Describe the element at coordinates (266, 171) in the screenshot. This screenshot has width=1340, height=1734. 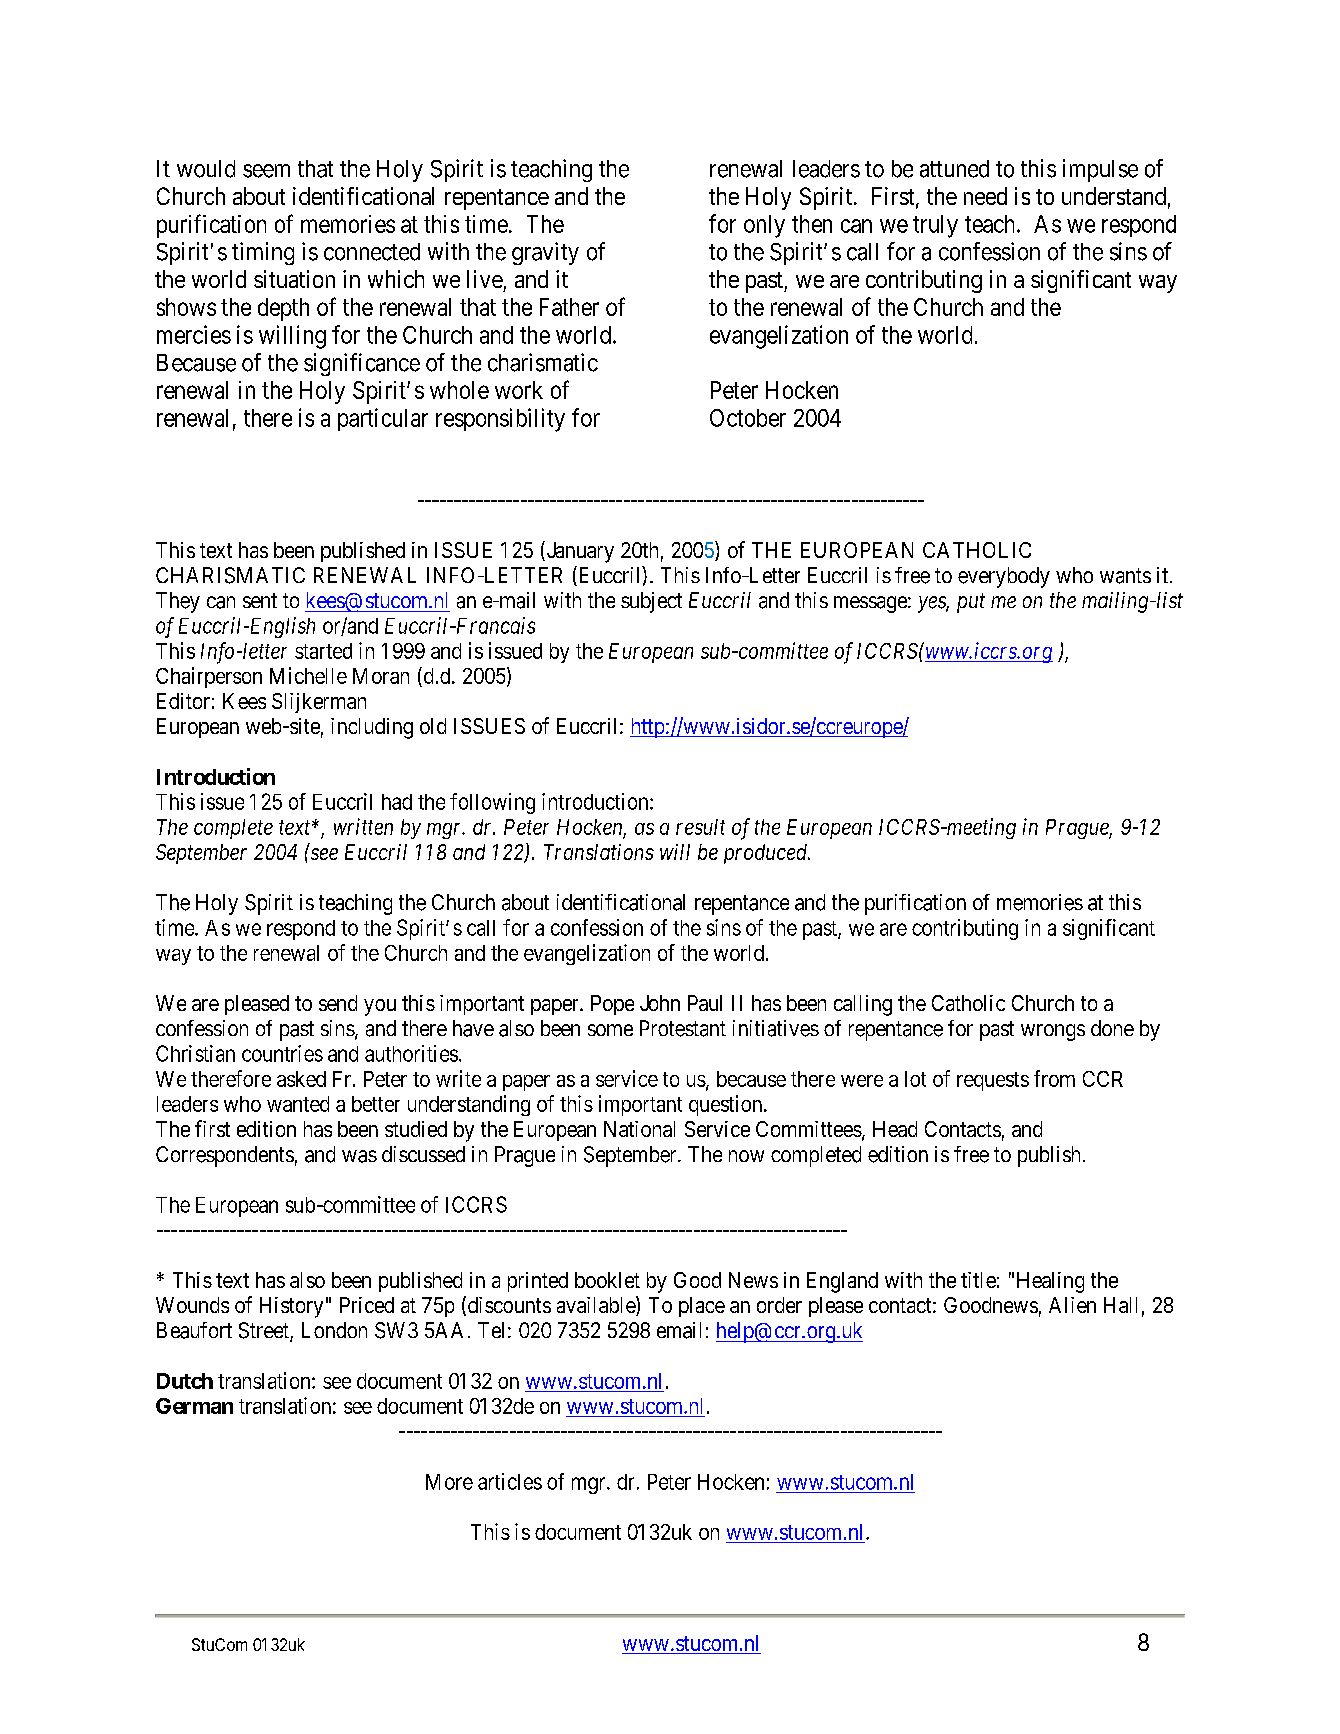
I see `seem` at that location.
